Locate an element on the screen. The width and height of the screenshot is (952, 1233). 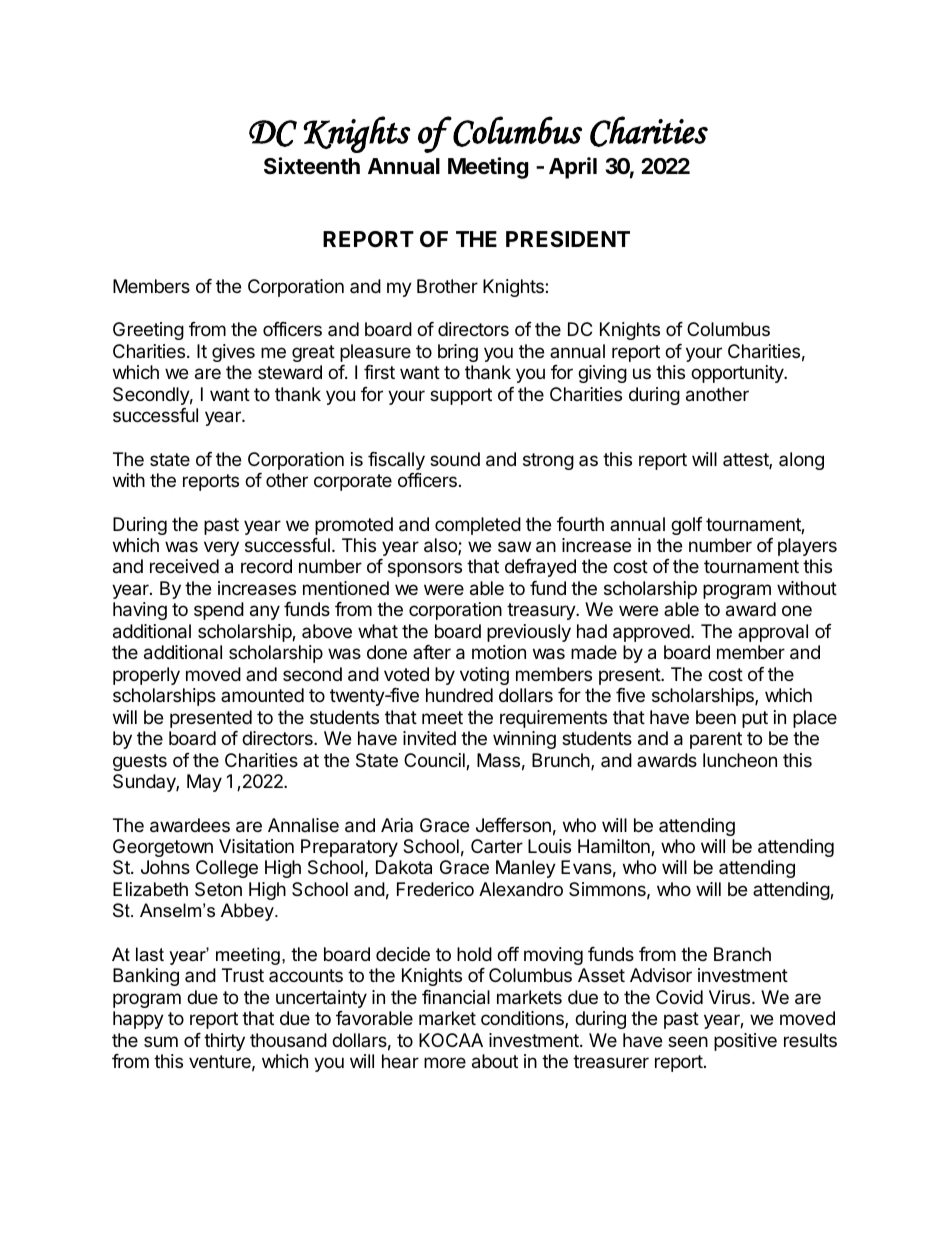
Sixteenth is located at coordinates (312, 166).
